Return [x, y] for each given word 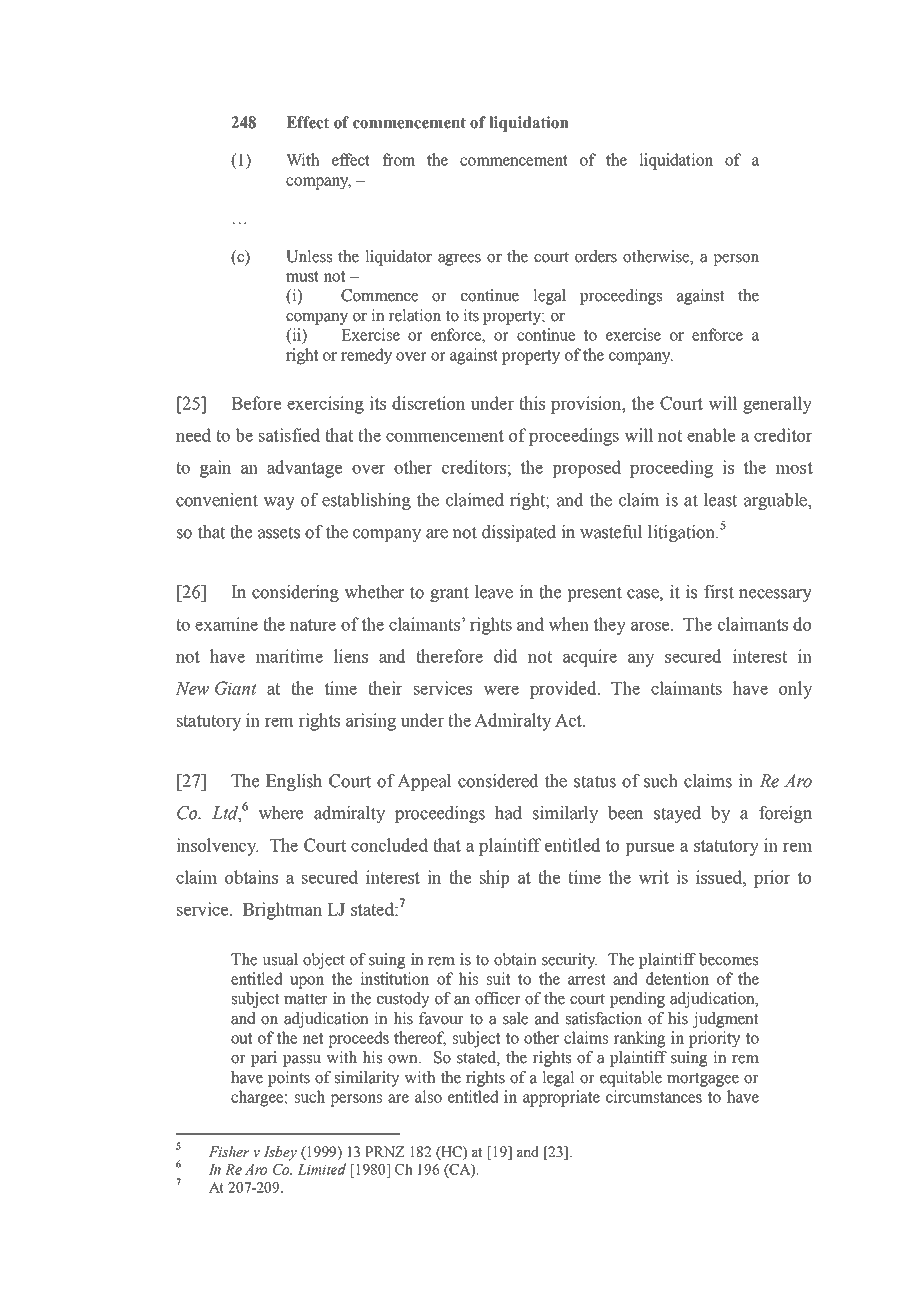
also [428, 1096]
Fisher [229, 1151]
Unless [309, 256]
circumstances [654, 1096]
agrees [459, 260]
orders [596, 256]
